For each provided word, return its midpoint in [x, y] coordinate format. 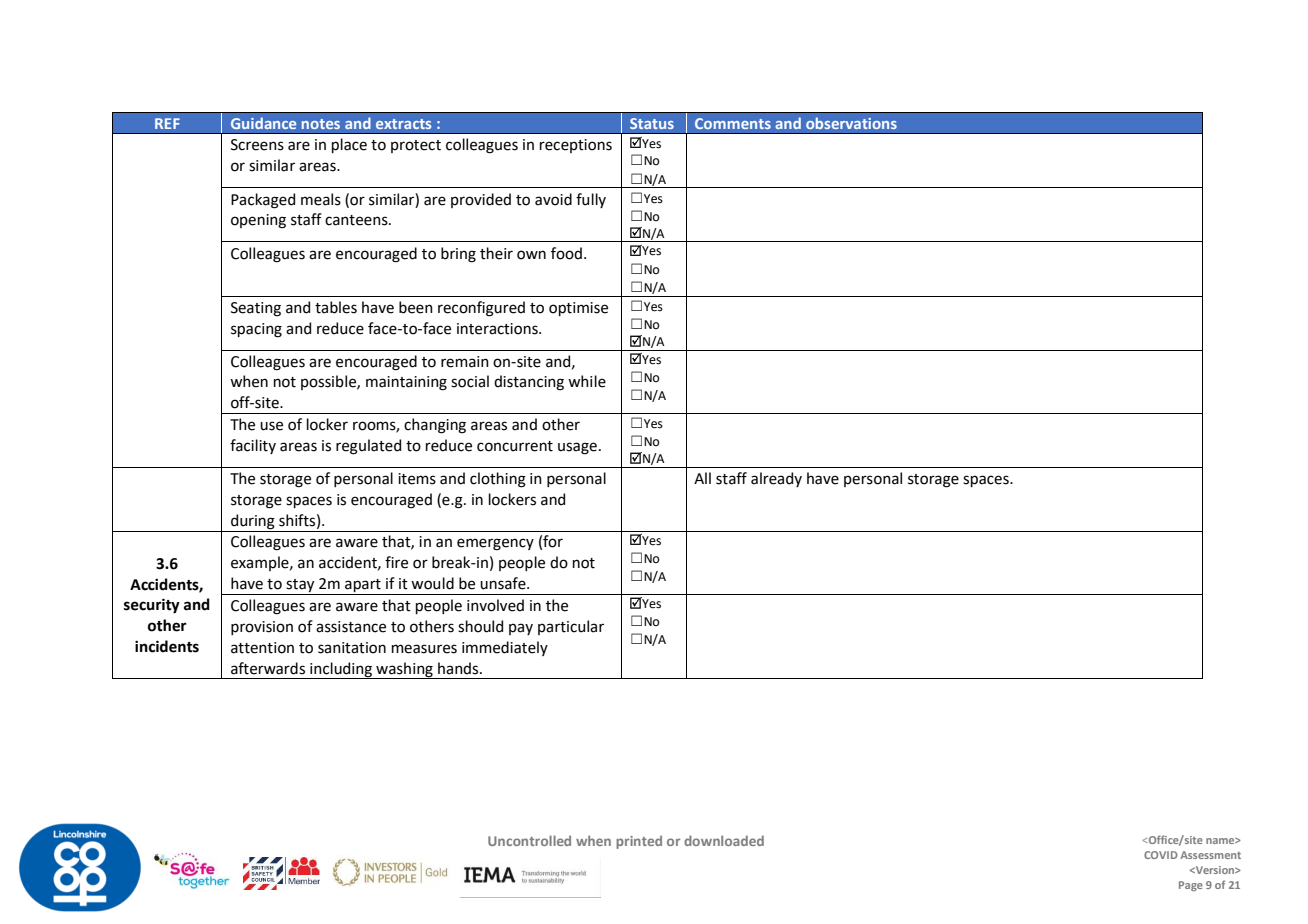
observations [851, 123]
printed [639, 842]
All [702, 478]
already [776, 479]
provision [262, 628]
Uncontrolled [529, 840]
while [587, 381]
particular [571, 627]
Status [652, 123]
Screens [257, 145]
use [271, 426]
